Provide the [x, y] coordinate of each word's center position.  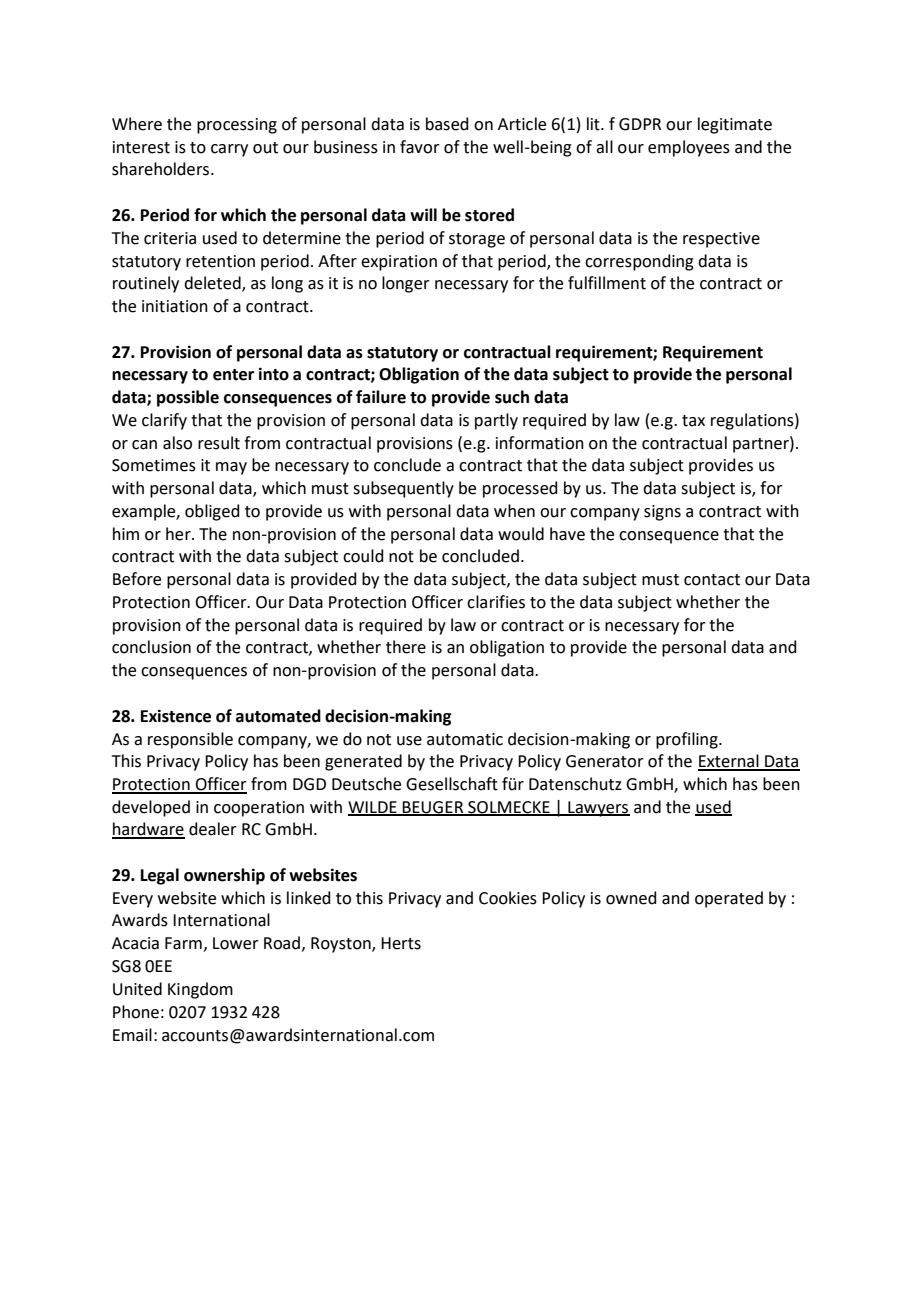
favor [420, 147]
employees [689, 148]
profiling [688, 740]
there [406, 647]
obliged [212, 512]
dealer [213, 829]
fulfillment [607, 283]
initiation [175, 306]
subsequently [403, 489]
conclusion [151, 647]
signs [662, 513]
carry [229, 150]
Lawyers [598, 809]
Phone [136, 1012]
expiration [399, 263]
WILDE [373, 808]
